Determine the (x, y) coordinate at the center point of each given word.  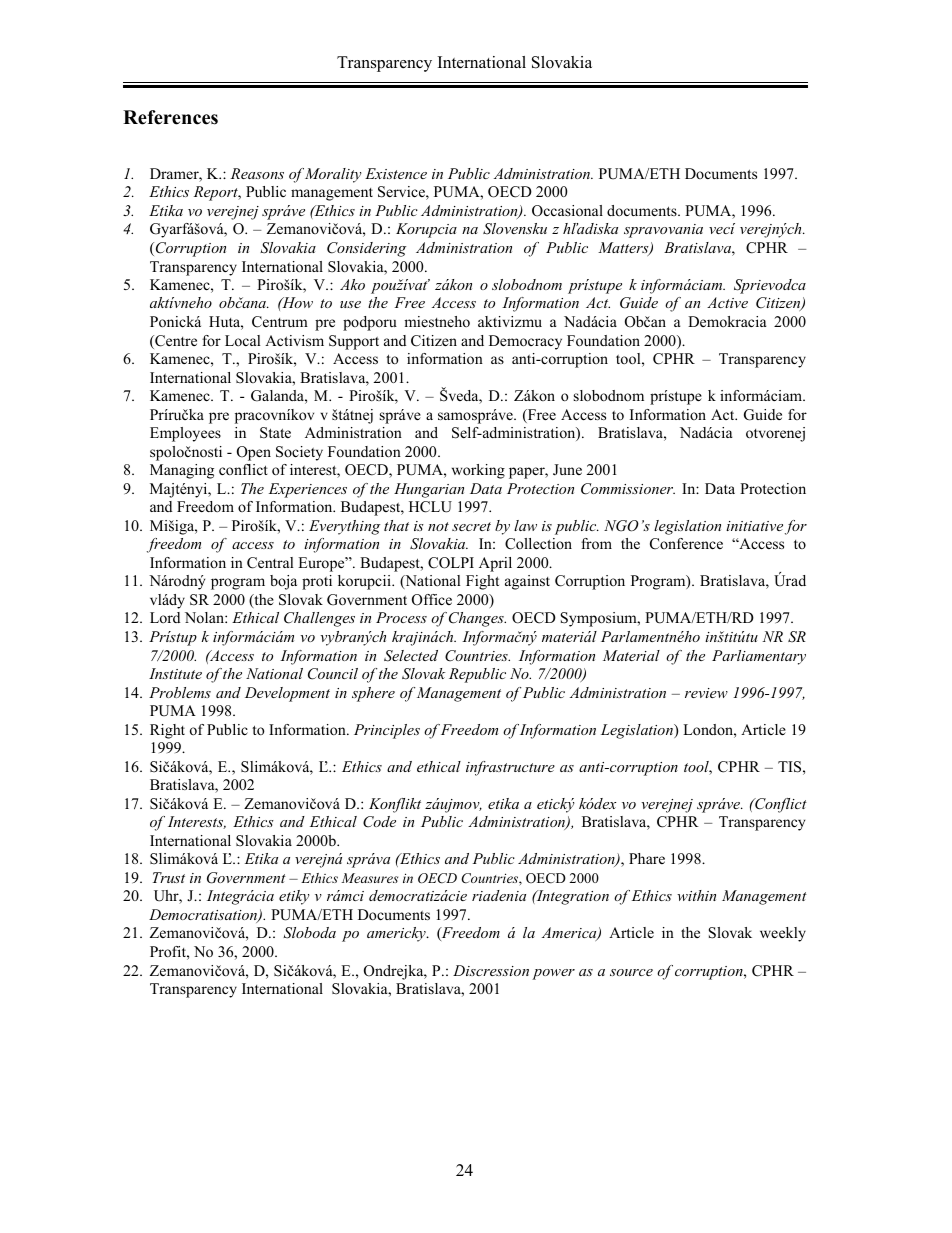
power (553, 974)
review (706, 693)
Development (287, 694)
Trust (169, 877)
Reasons (257, 173)
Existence (396, 173)
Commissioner (628, 489)
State (275, 433)
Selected (411, 656)
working (478, 471)
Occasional (567, 211)
